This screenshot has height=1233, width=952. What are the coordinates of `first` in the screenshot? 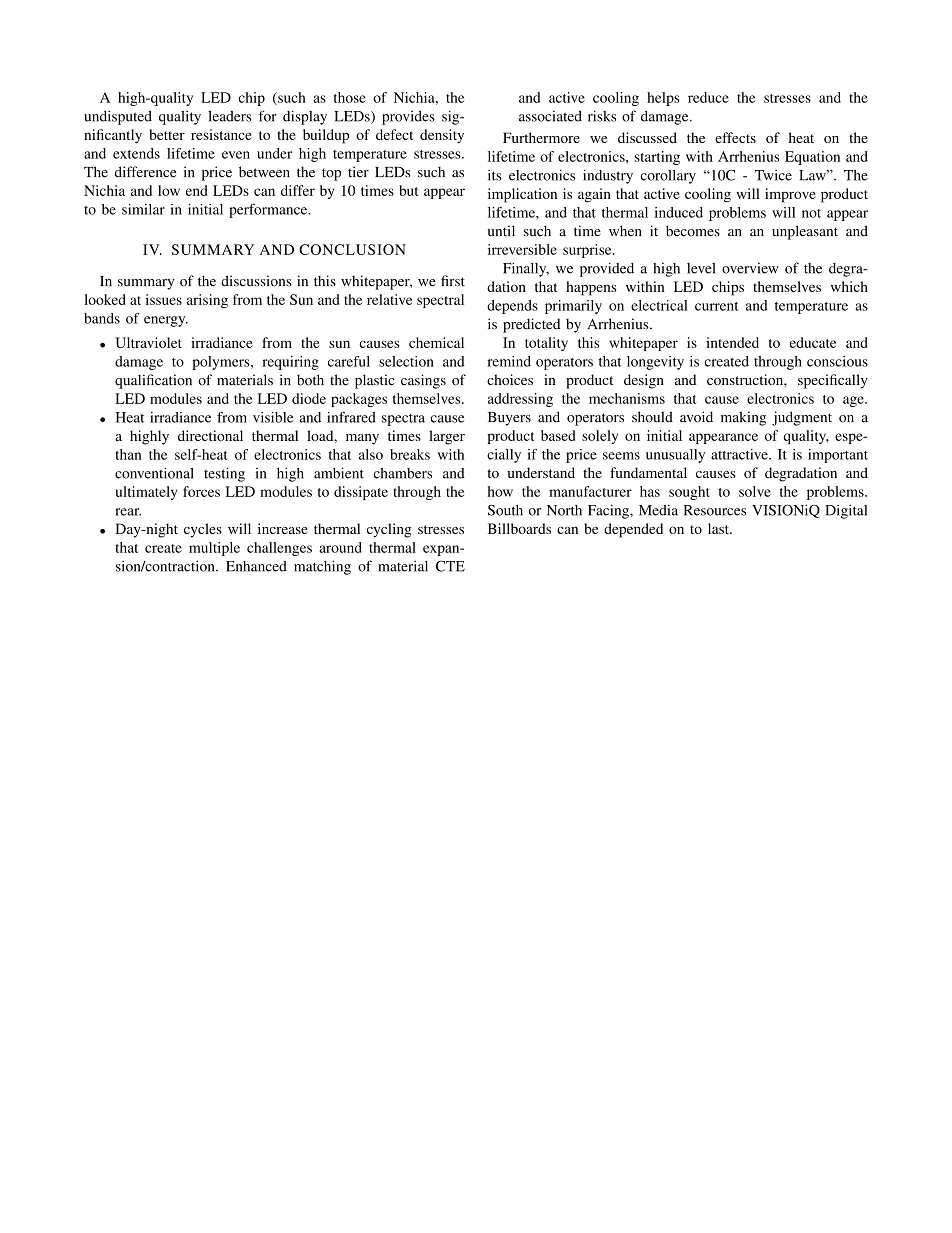 It's located at (453, 281).
